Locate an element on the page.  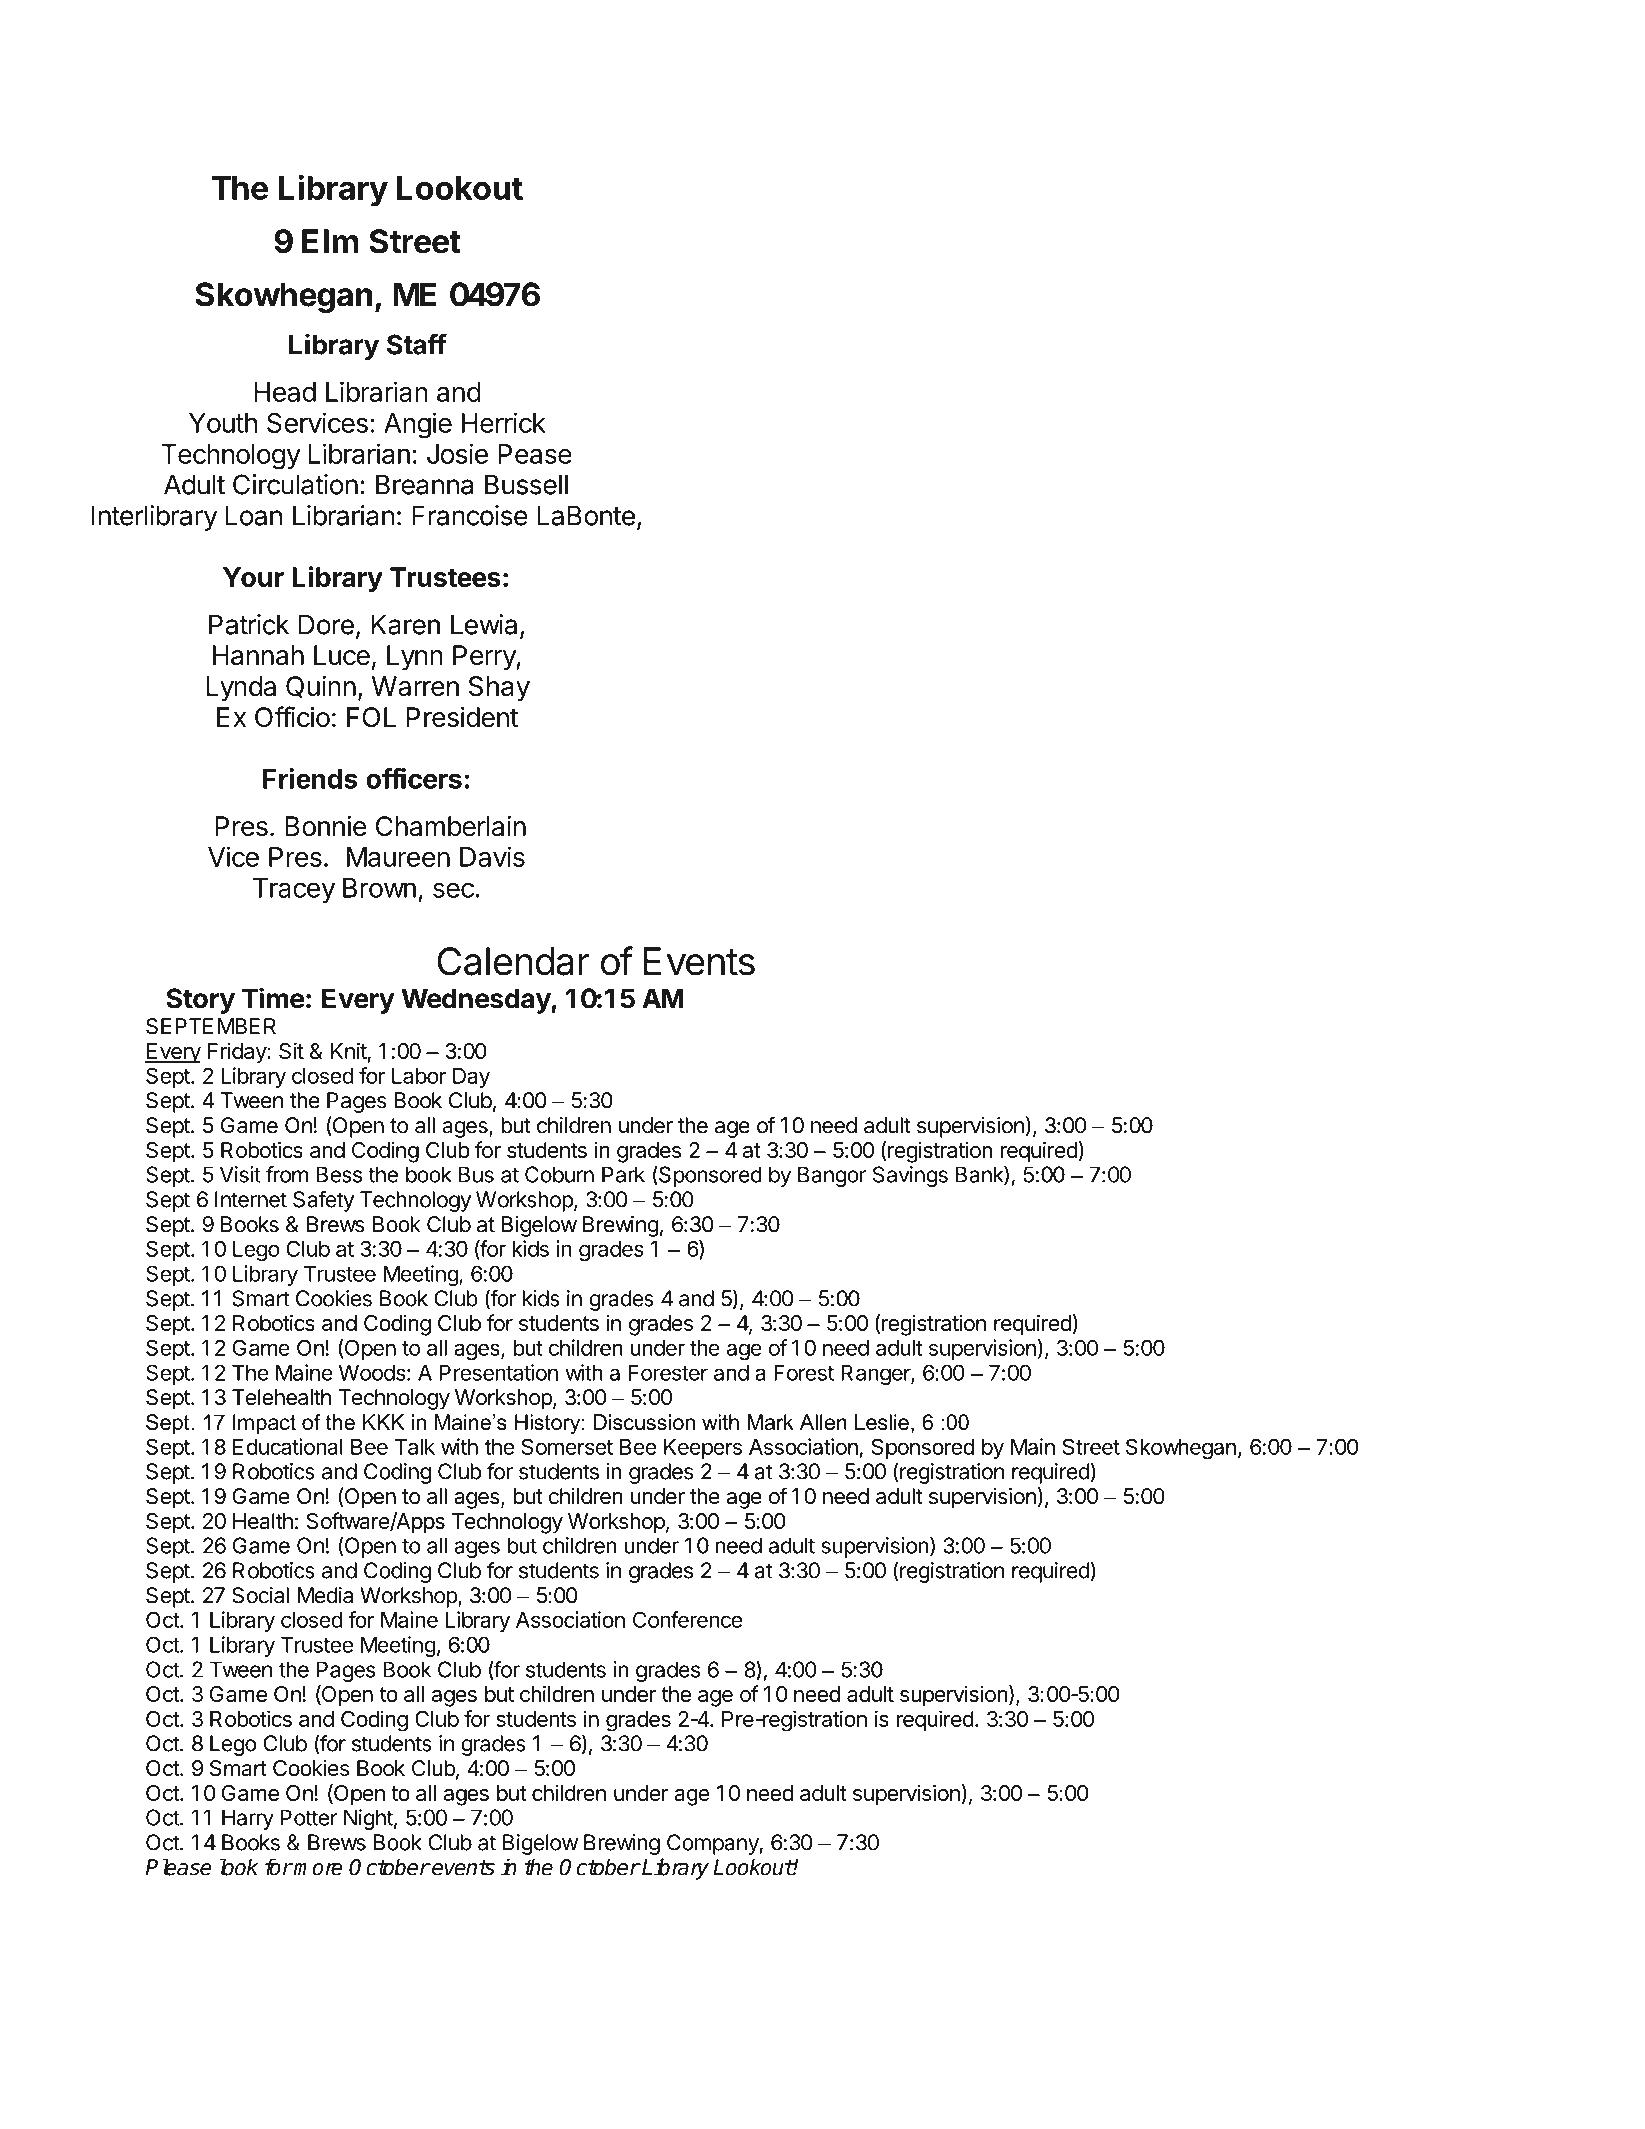
Friday is located at coordinates (238, 1053).
